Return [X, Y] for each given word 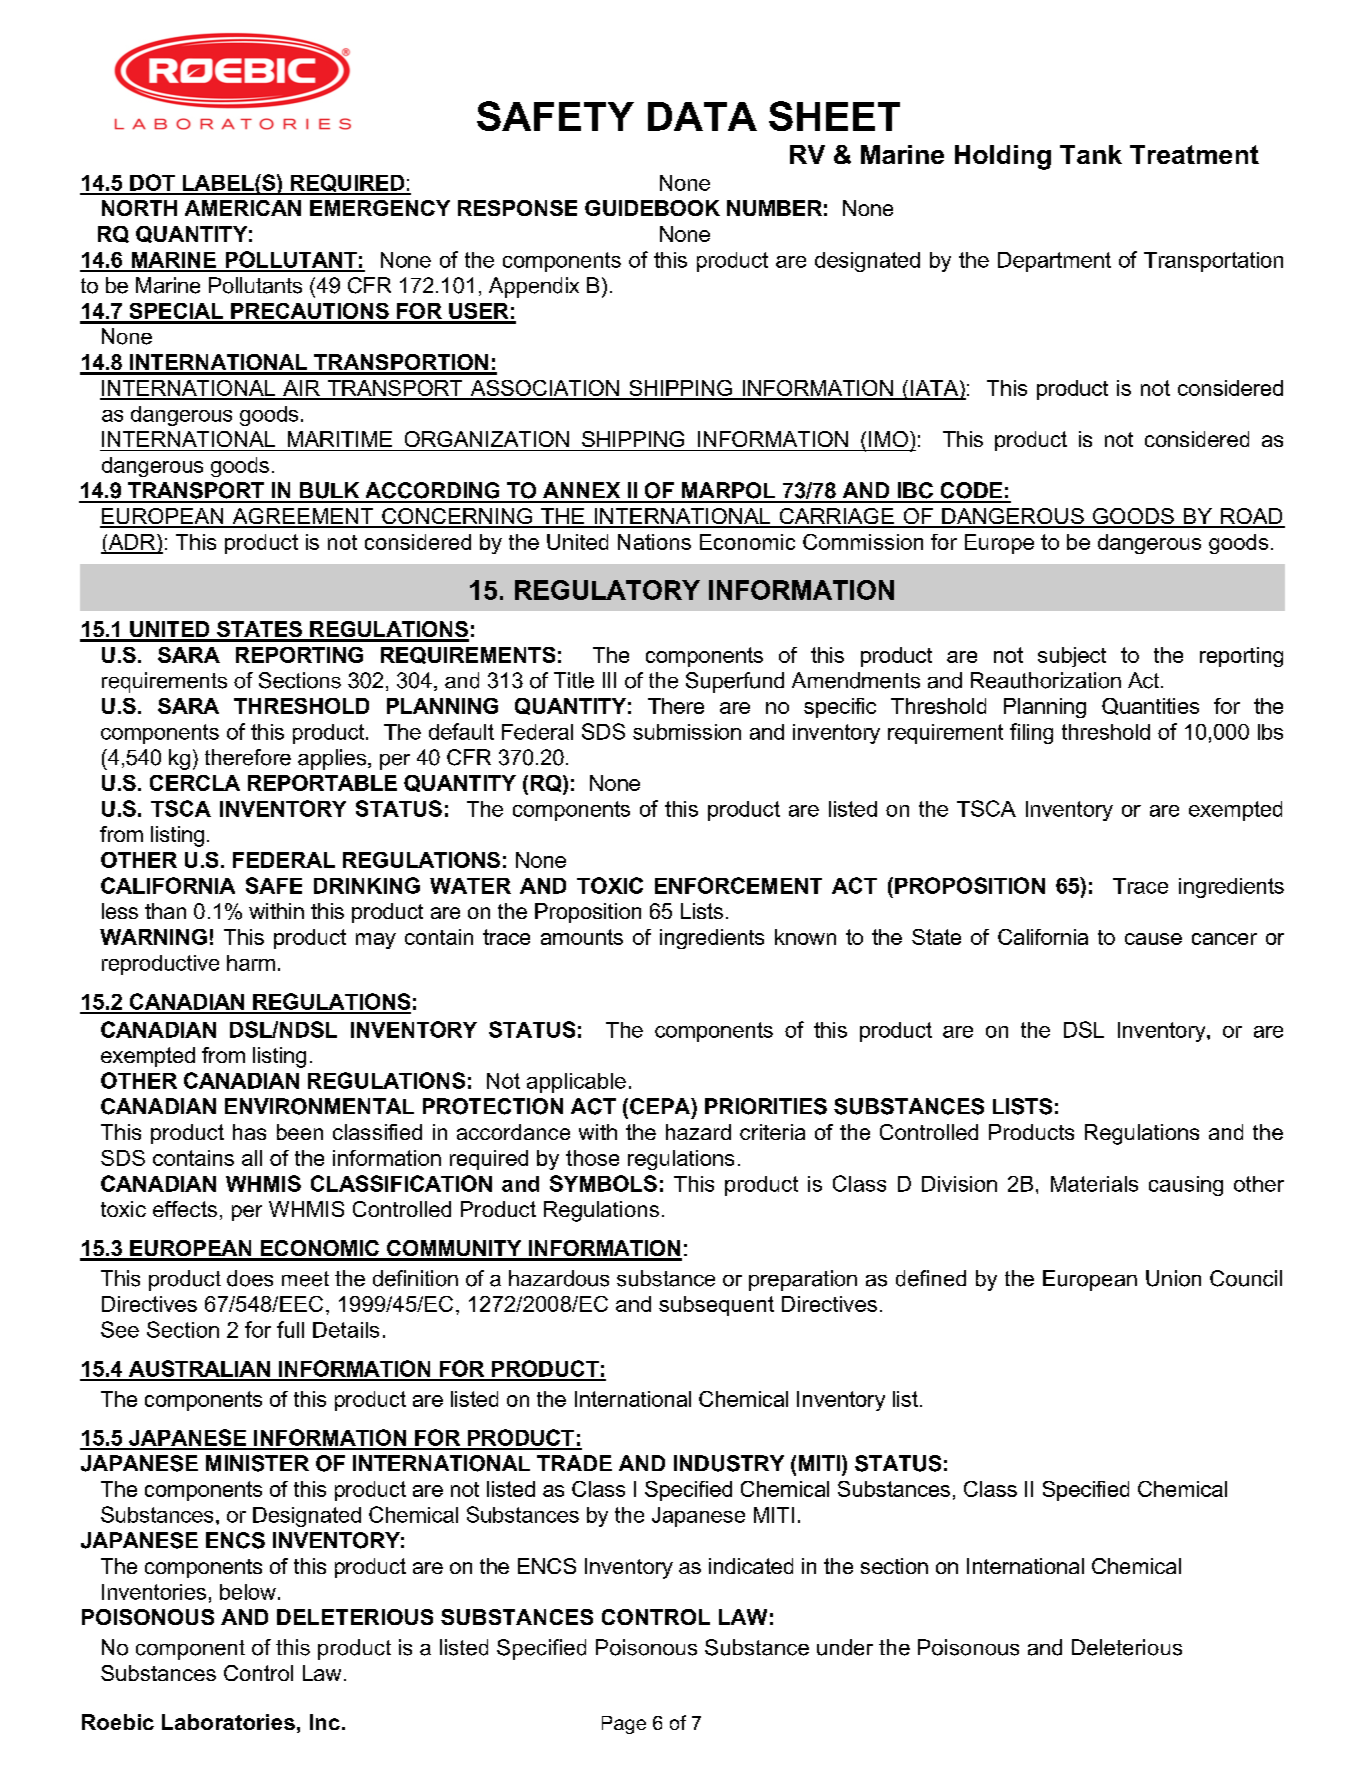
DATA [702, 116]
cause [1153, 939]
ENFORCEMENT [738, 885]
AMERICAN [243, 208]
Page [624, 1725]
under [845, 1647]
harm [251, 963]
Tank [1091, 154]
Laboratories [228, 1722]
